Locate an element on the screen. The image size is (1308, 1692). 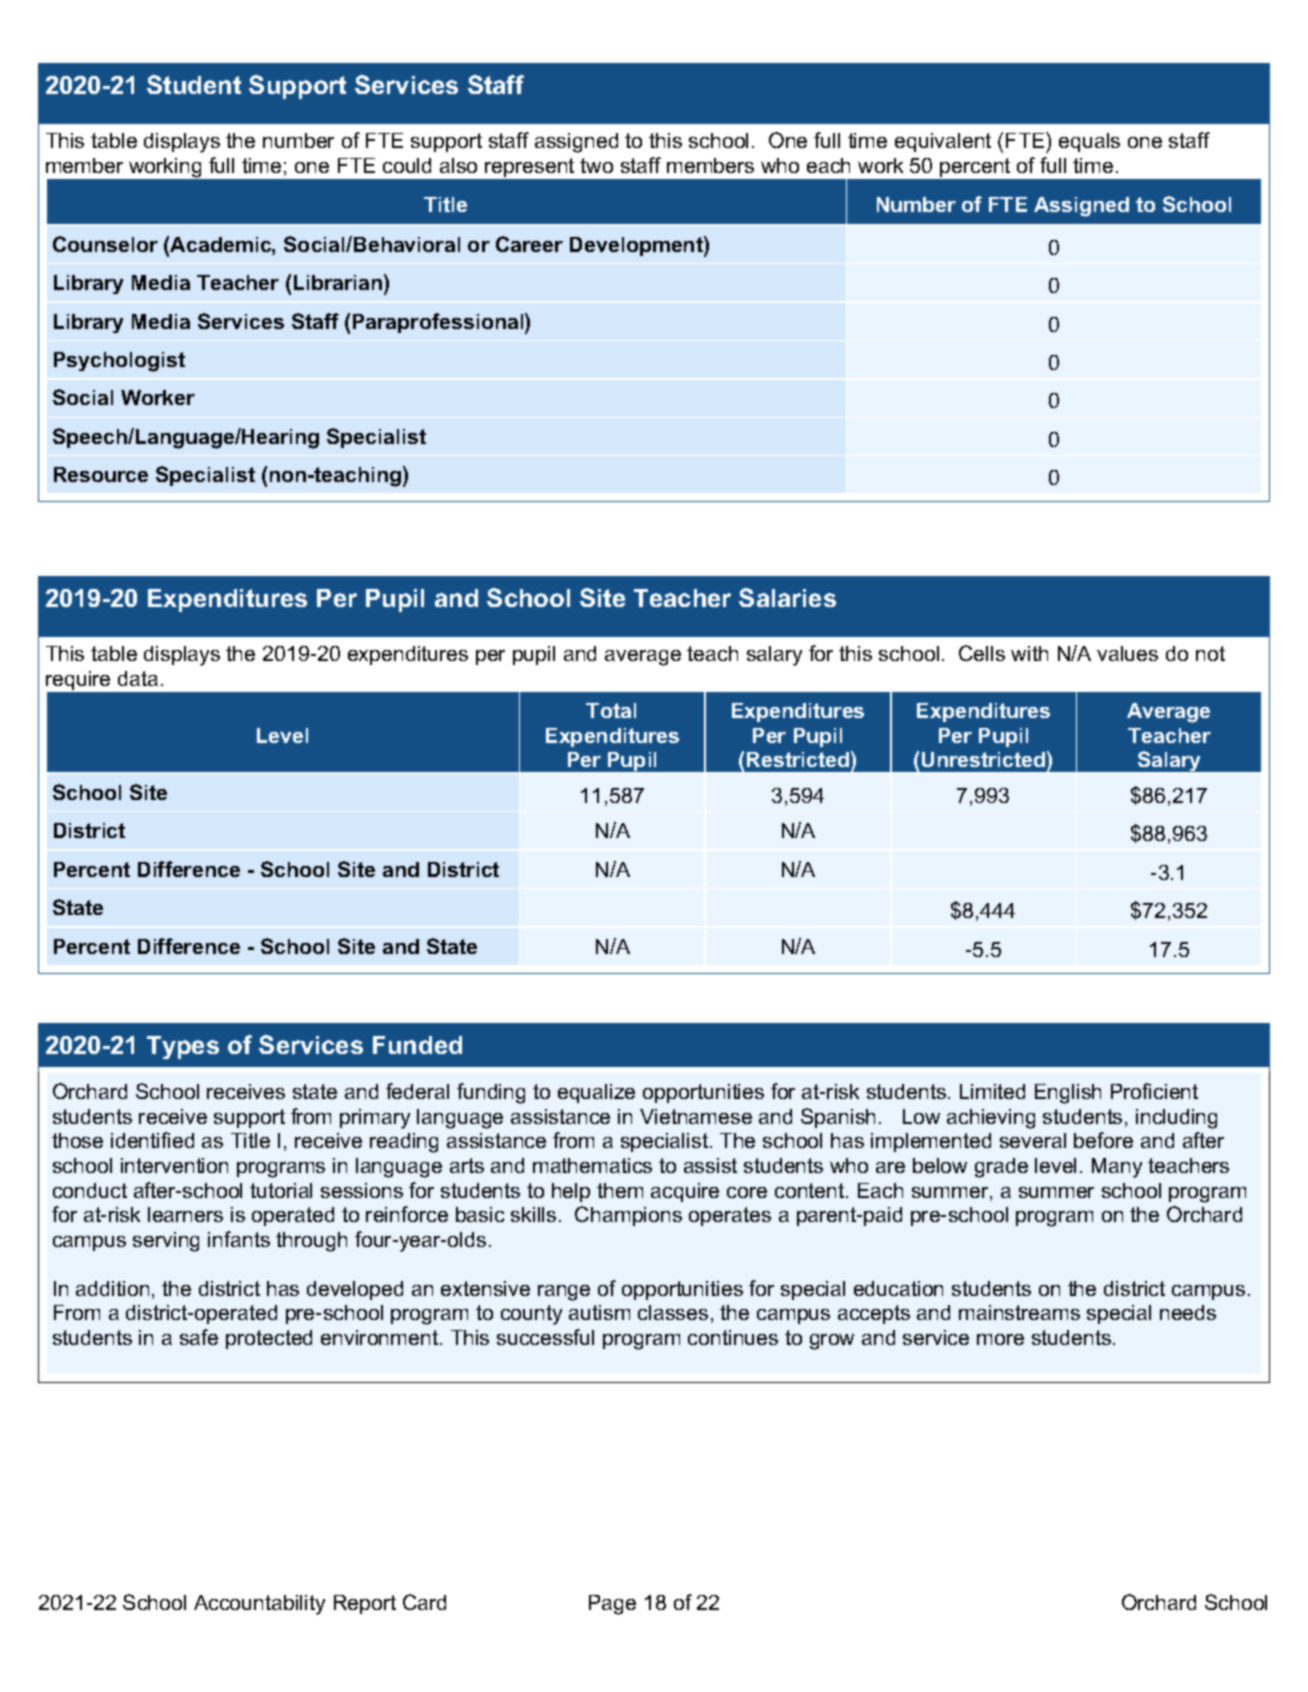
English is located at coordinates (1068, 1094).
